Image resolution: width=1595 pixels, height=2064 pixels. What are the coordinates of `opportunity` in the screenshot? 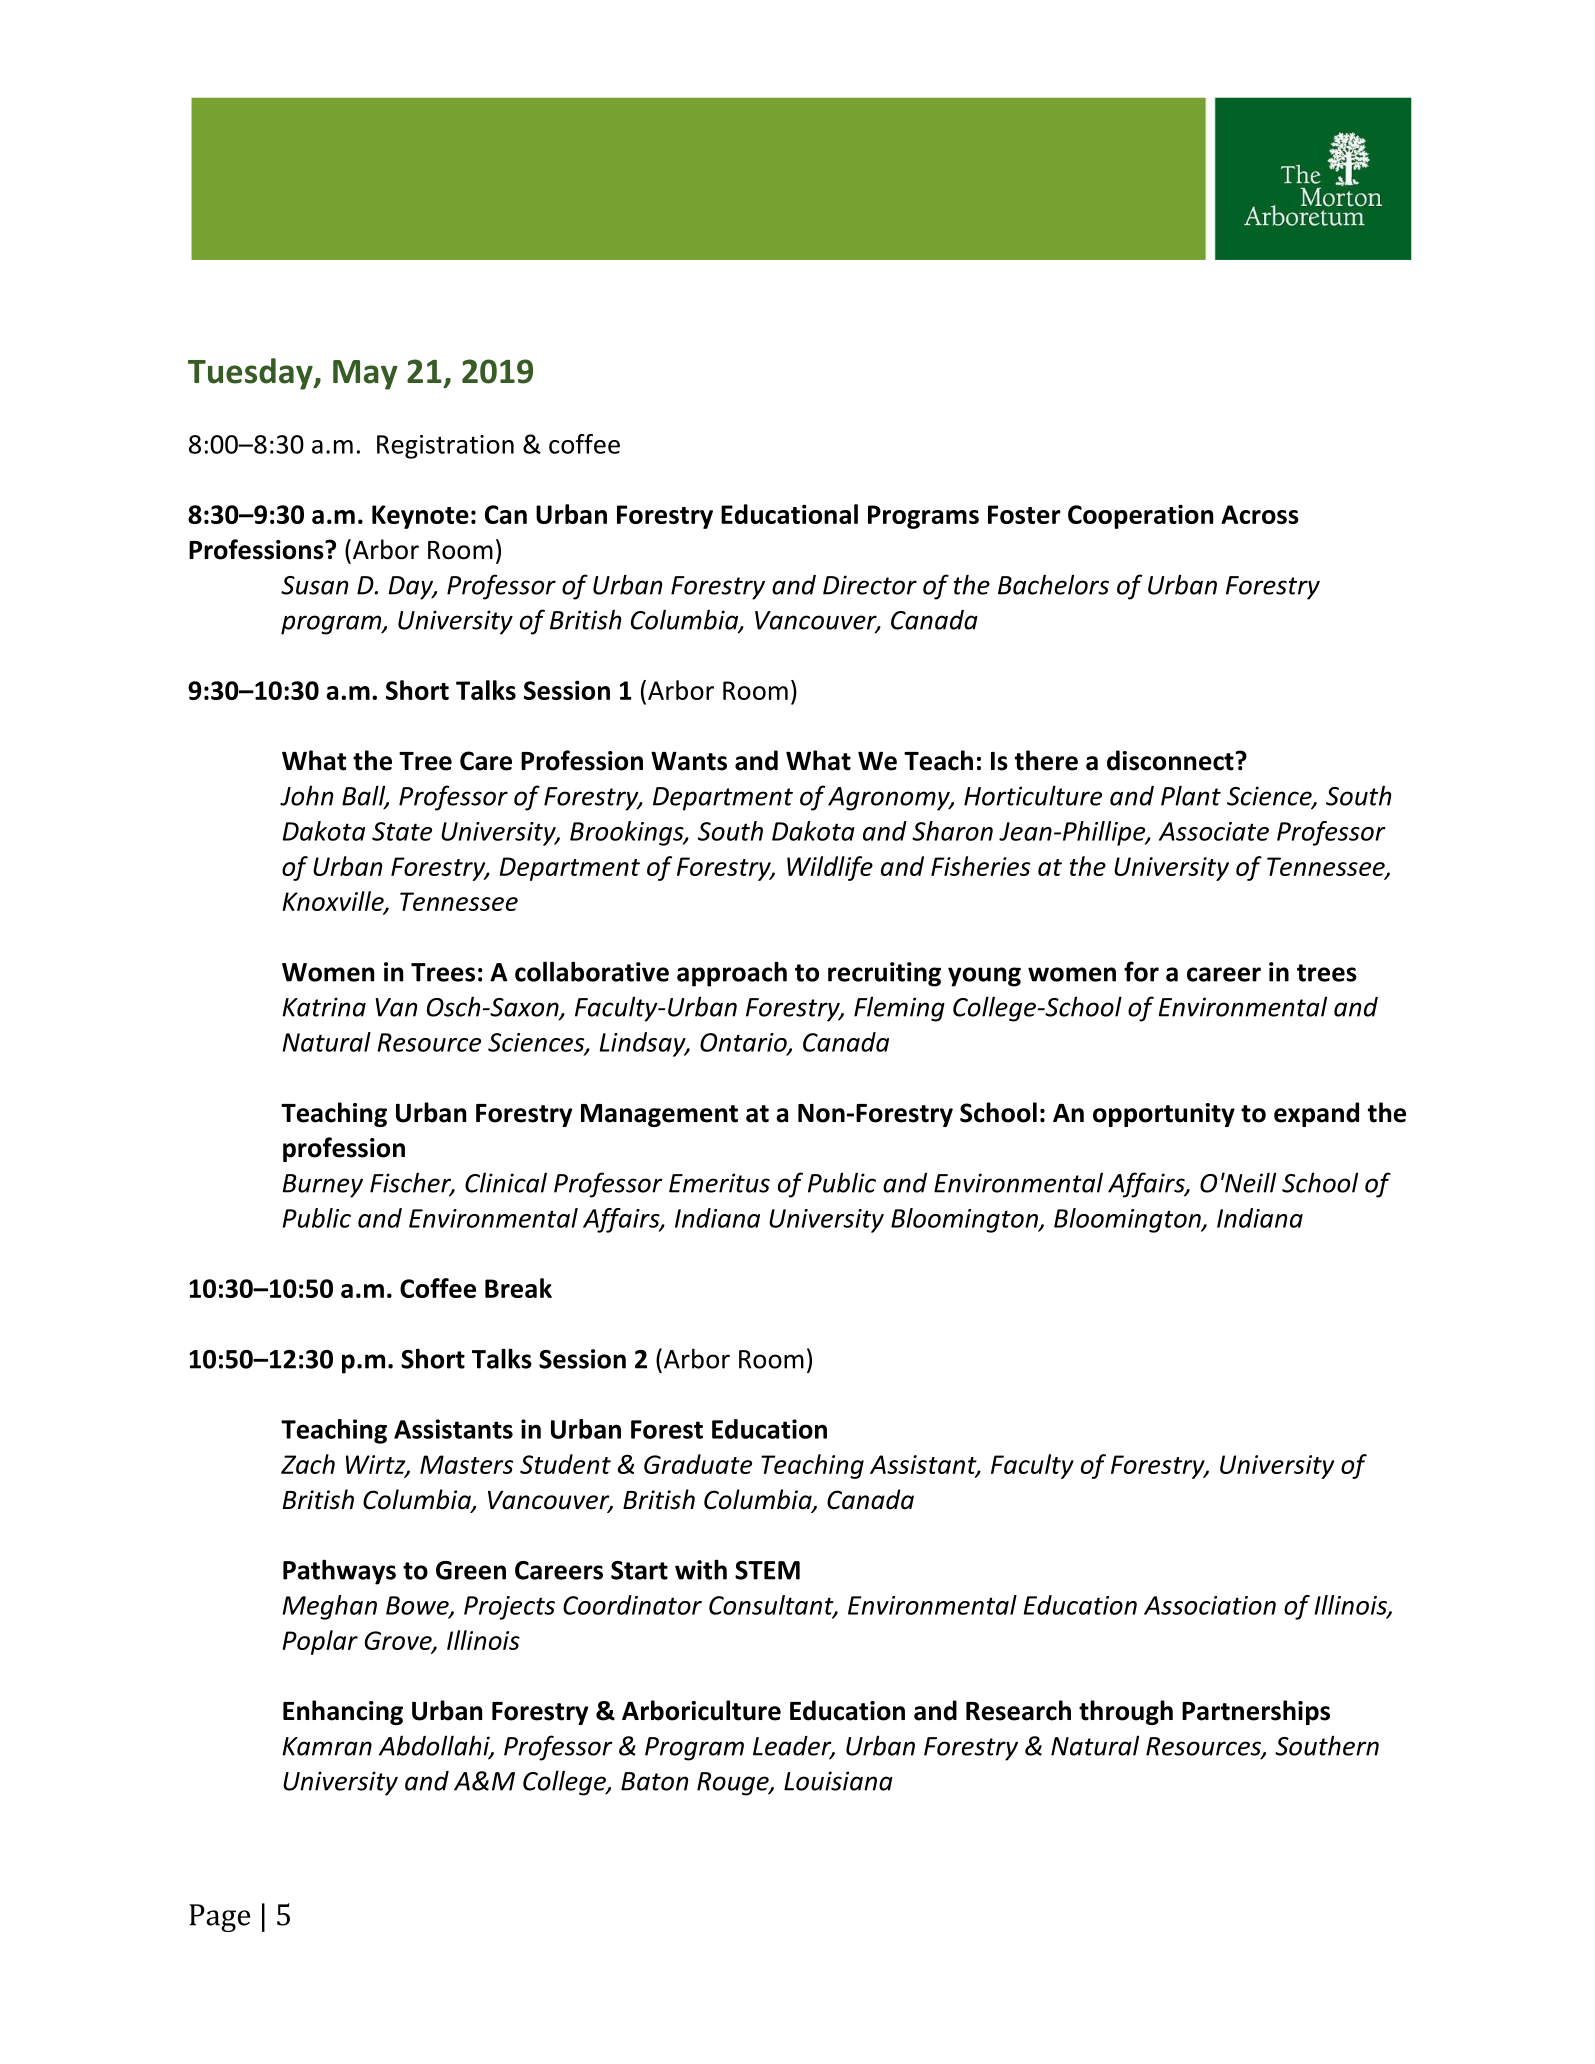 It's located at (1164, 1115).
